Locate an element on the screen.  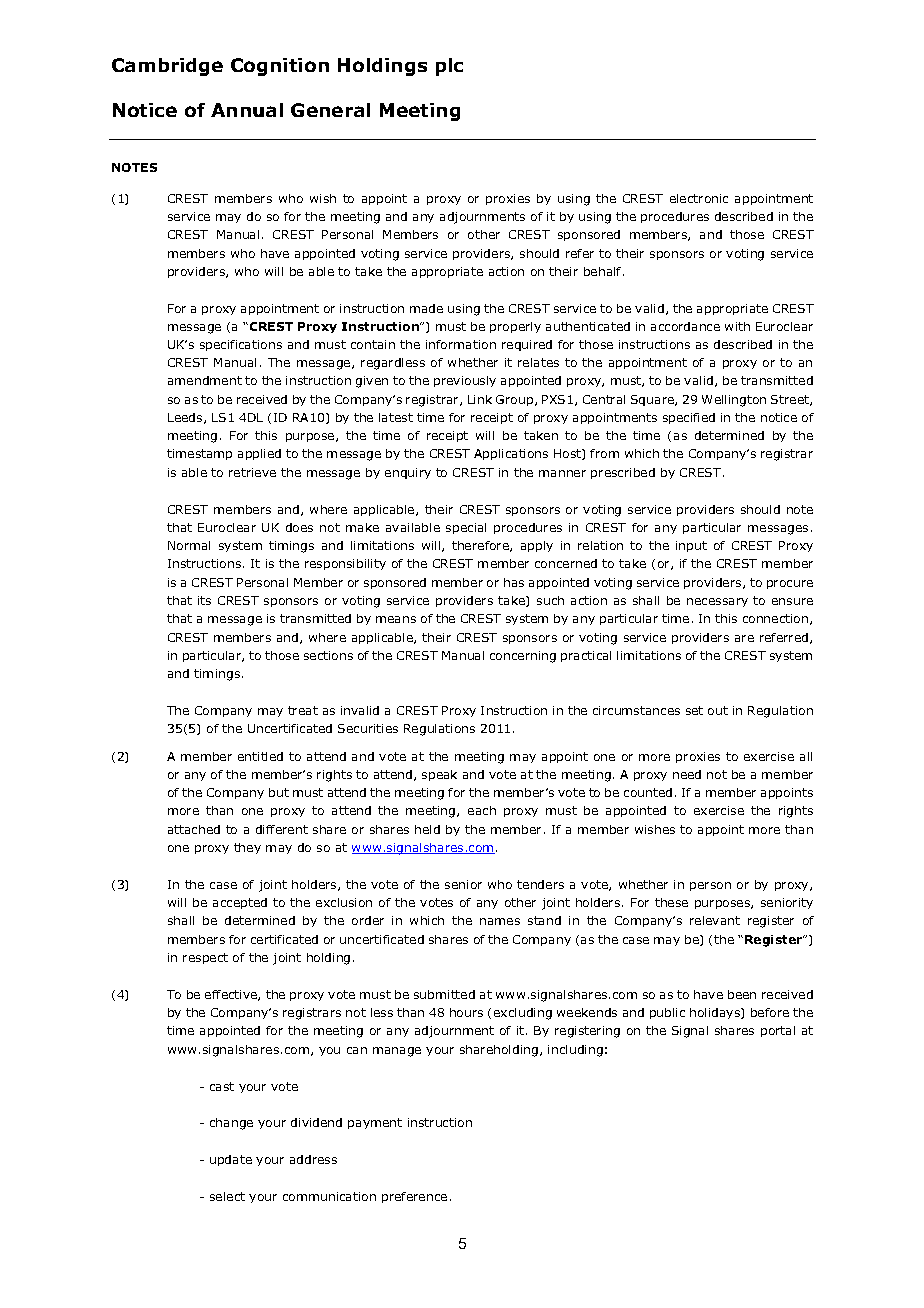
Annual is located at coordinates (247, 110).
